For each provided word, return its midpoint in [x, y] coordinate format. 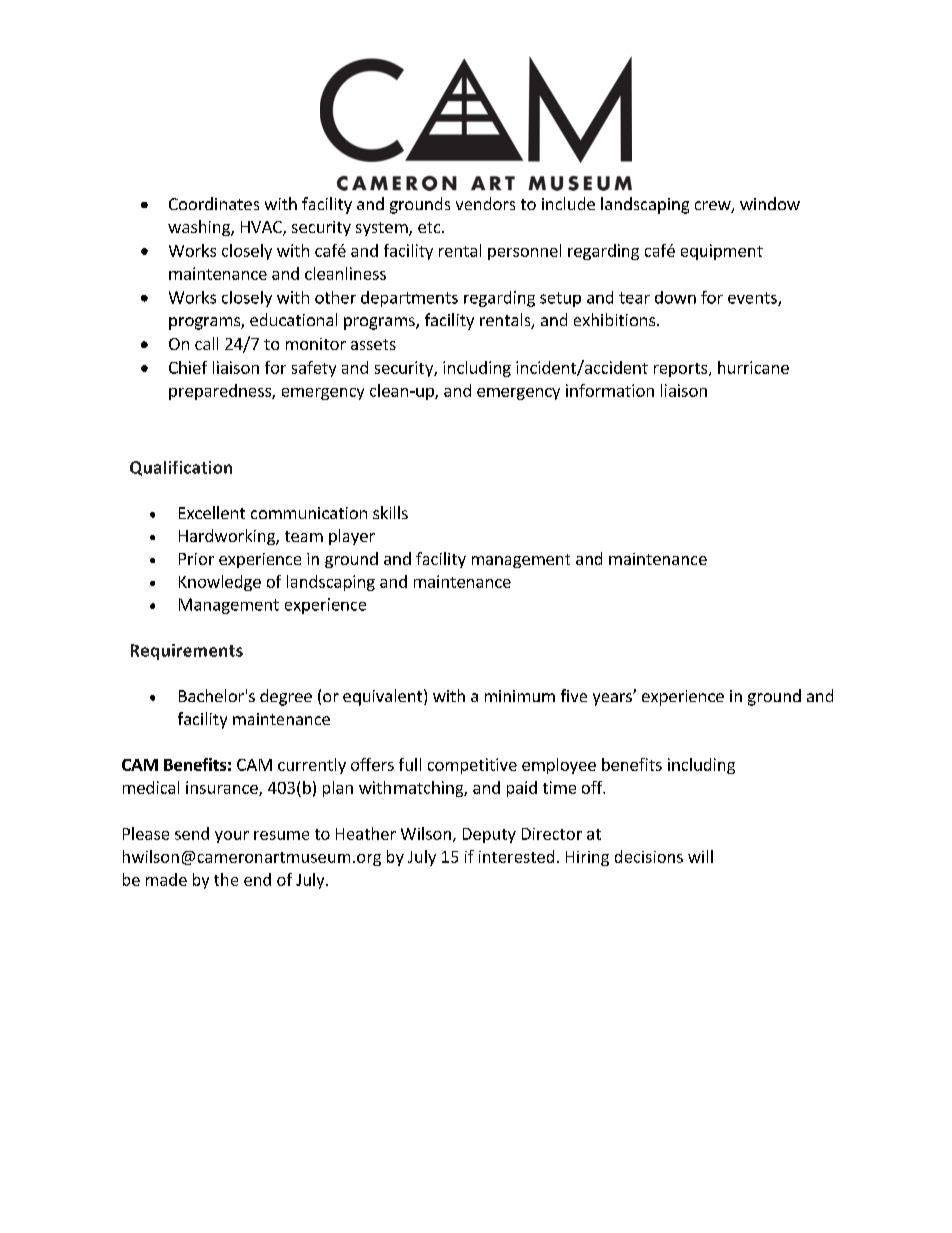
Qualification [181, 468]
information [610, 390]
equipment [722, 252]
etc [430, 227]
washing [200, 228]
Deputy [489, 835]
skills [390, 512]
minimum [520, 696]
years [613, 699]
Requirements [187, 652]
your [232, 837]
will [700, 856]
